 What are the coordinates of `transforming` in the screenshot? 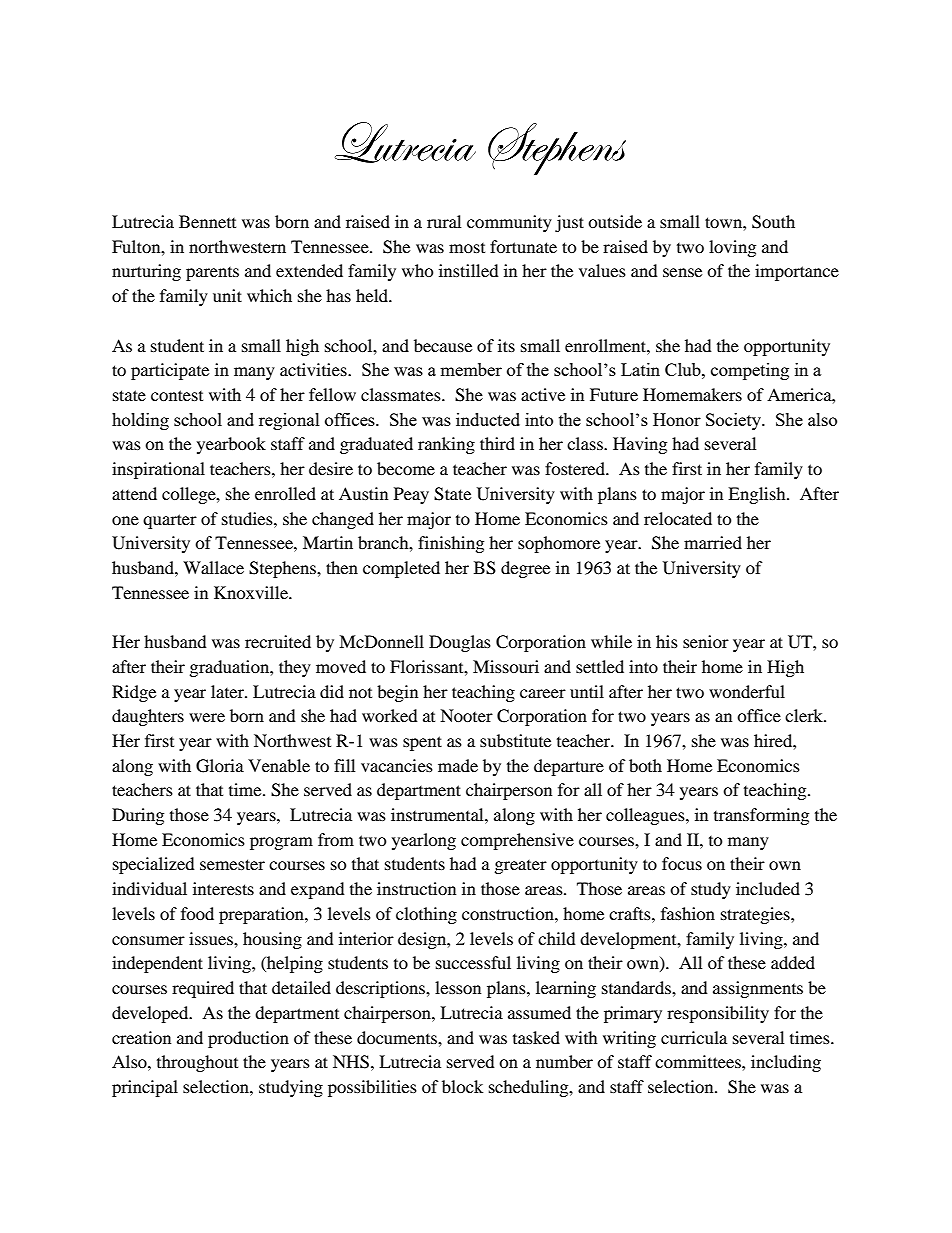 It's located at (761, 816).
